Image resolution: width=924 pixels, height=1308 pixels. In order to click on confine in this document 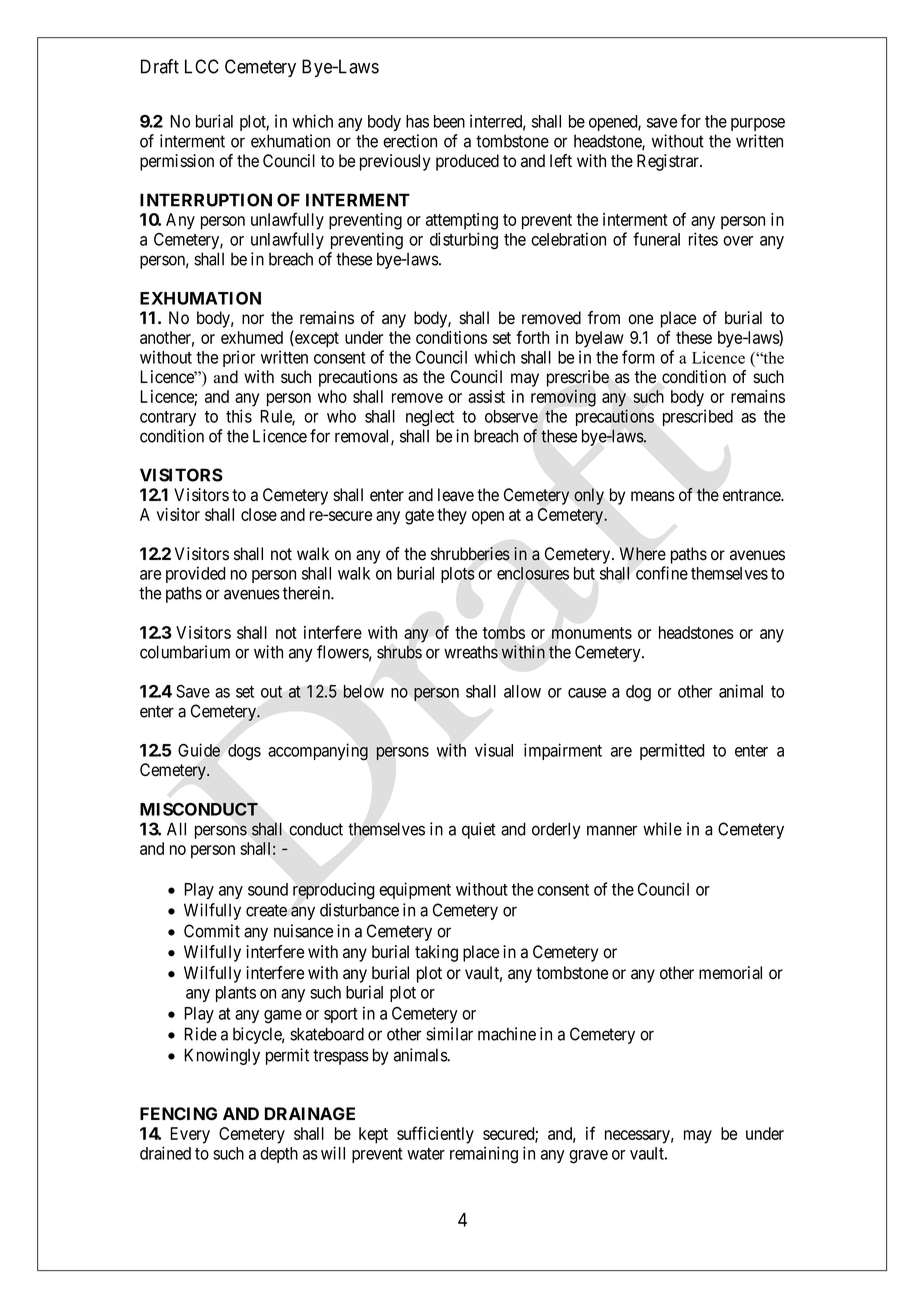, I will do `click(662, 573)`.
